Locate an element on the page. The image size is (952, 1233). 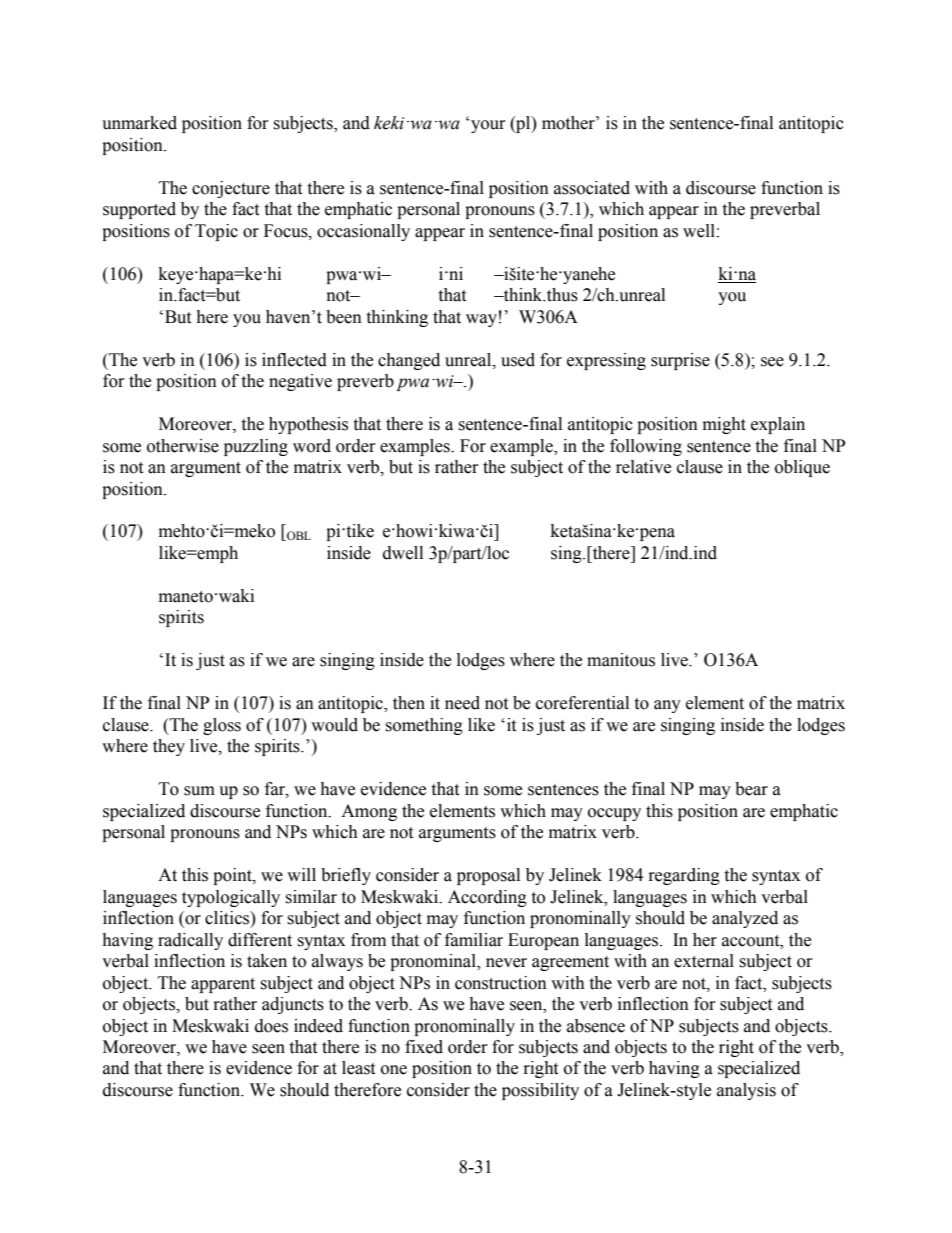
fixed is located at coordinates (424, 1047).
